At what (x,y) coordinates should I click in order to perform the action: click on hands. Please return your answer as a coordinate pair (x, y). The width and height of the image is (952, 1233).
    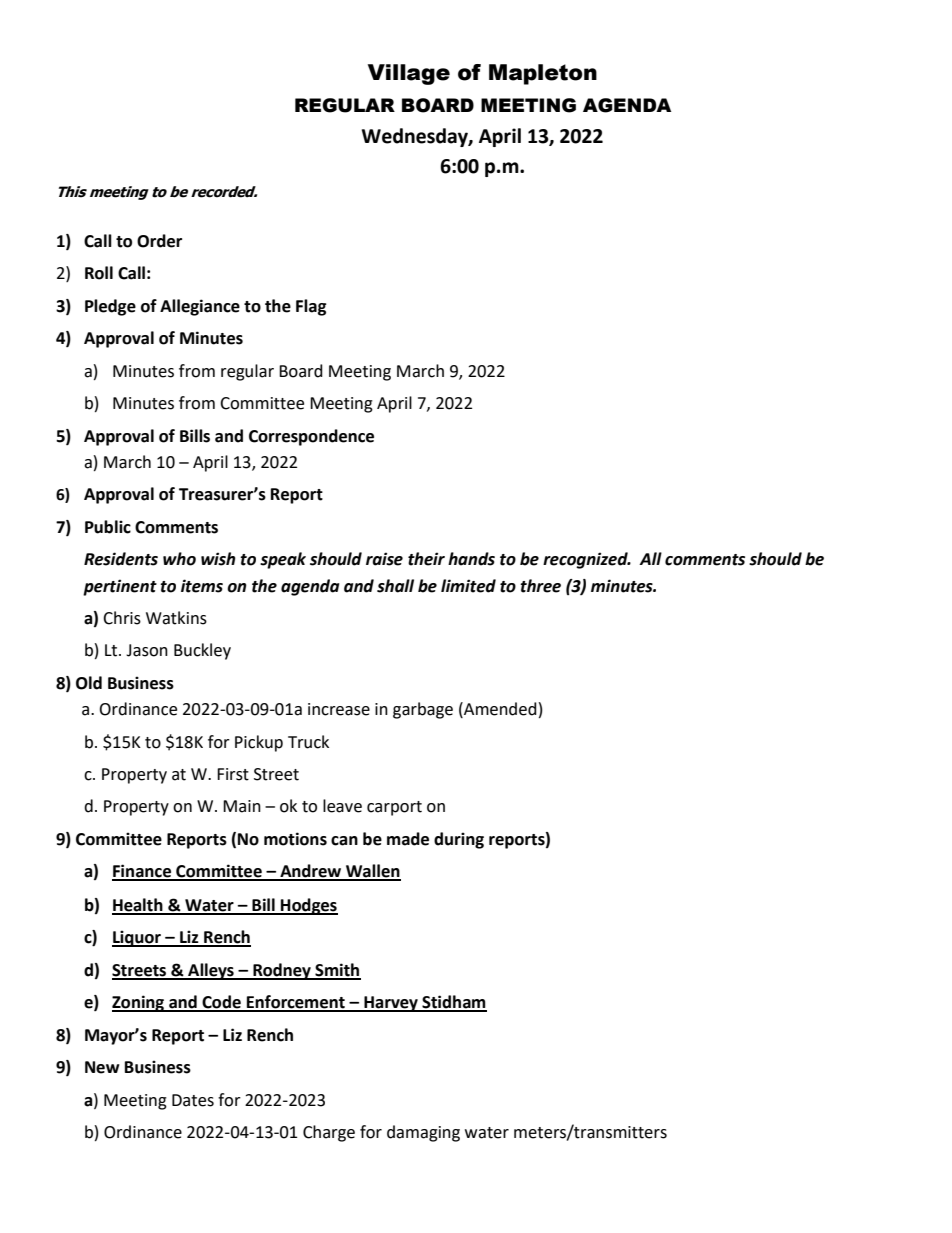
    Looking at the image, I should click on (471, 559).
